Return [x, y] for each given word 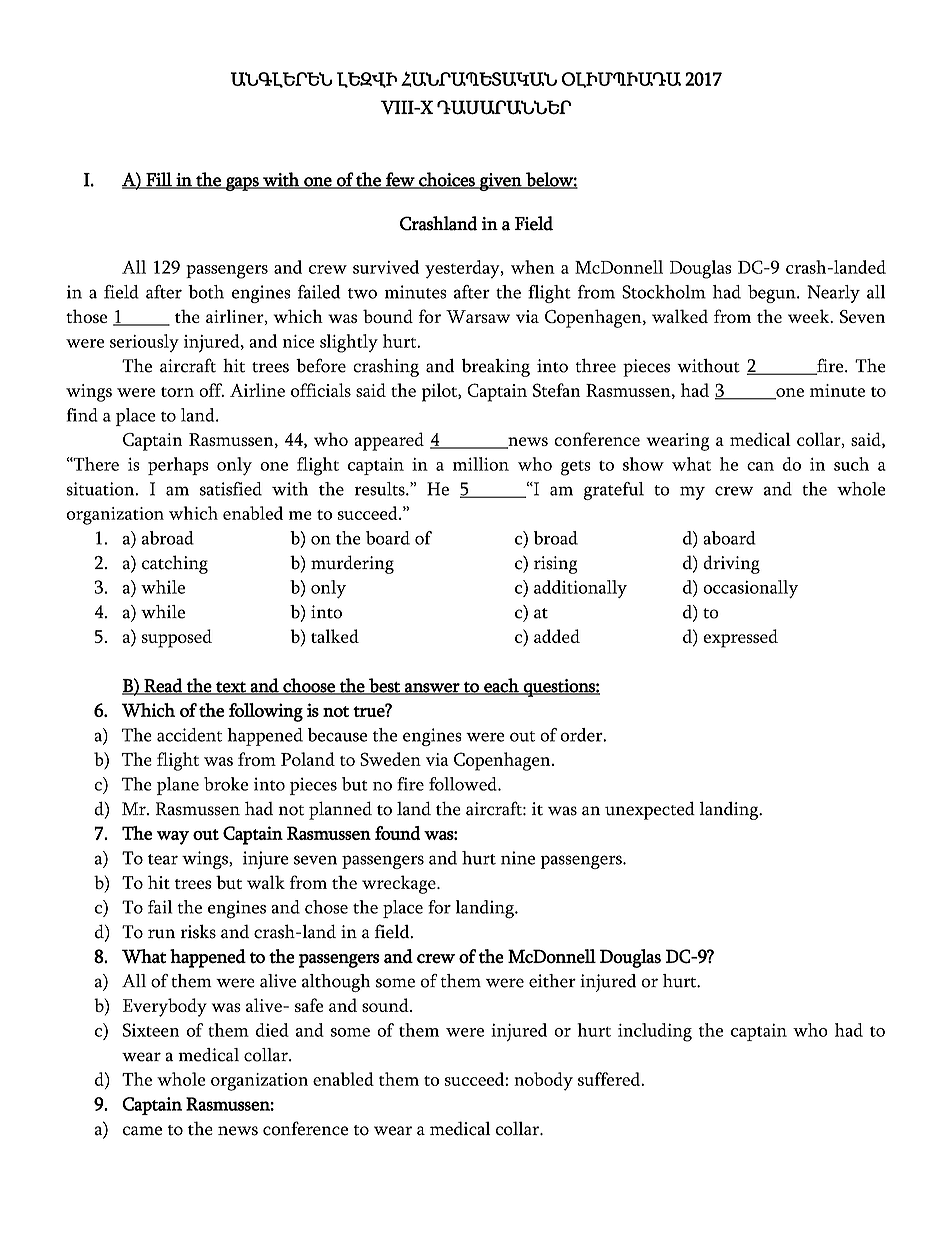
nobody [543, 1081]
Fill [159, 180]
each [501, 686]
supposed [177, 638]
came [142, 1131]
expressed [740, 638]
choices [447, 180]
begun [773, 294]
